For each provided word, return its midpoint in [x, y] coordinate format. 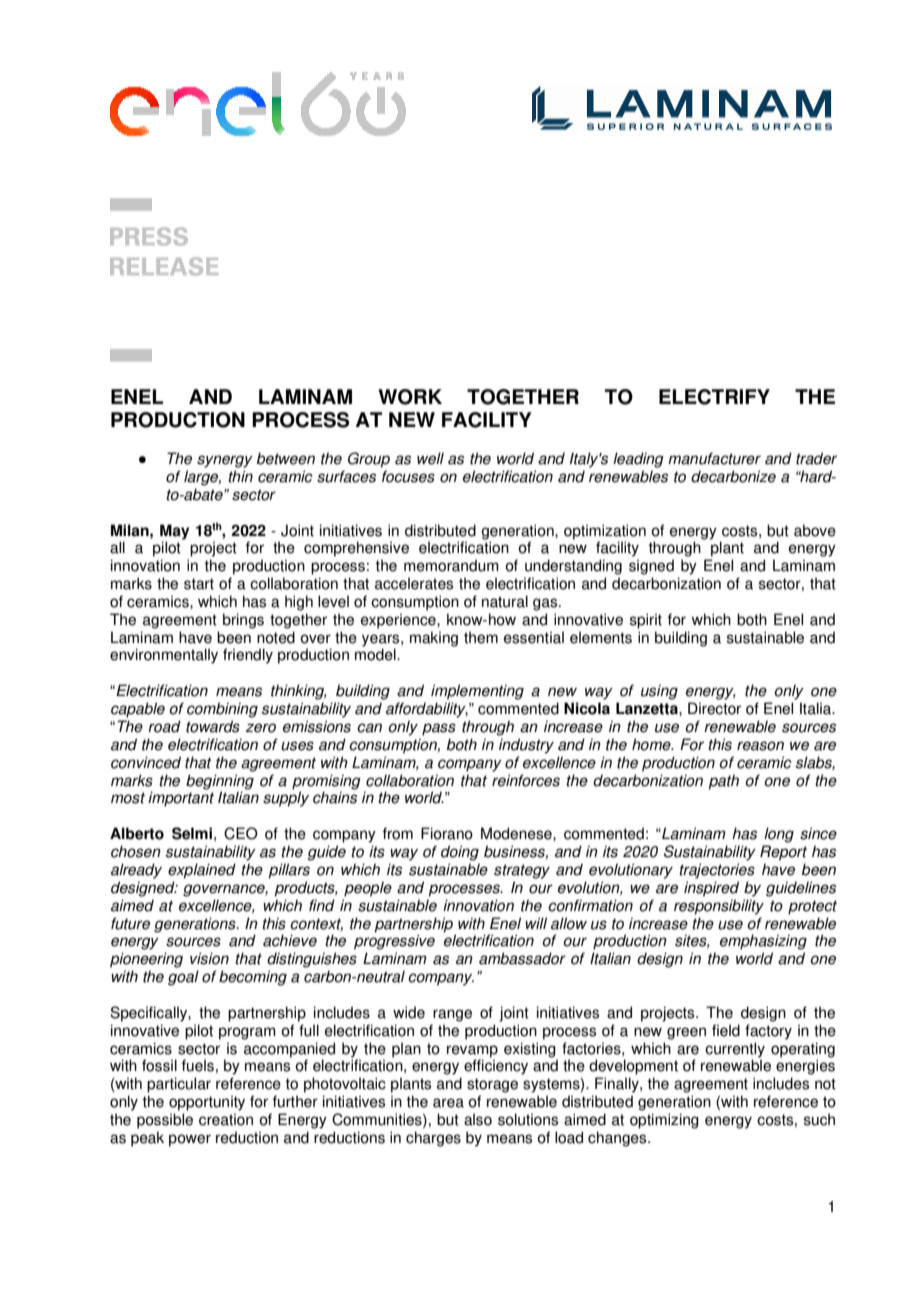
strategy [522, 871]
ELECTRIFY [714, 397]
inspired [711, 889]
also [478, 1119]
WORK [410, 397]
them [481, 637]
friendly [248, 656]
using [659, 692]
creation [226, 1119]
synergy [225, 461]
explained [202, 871]
